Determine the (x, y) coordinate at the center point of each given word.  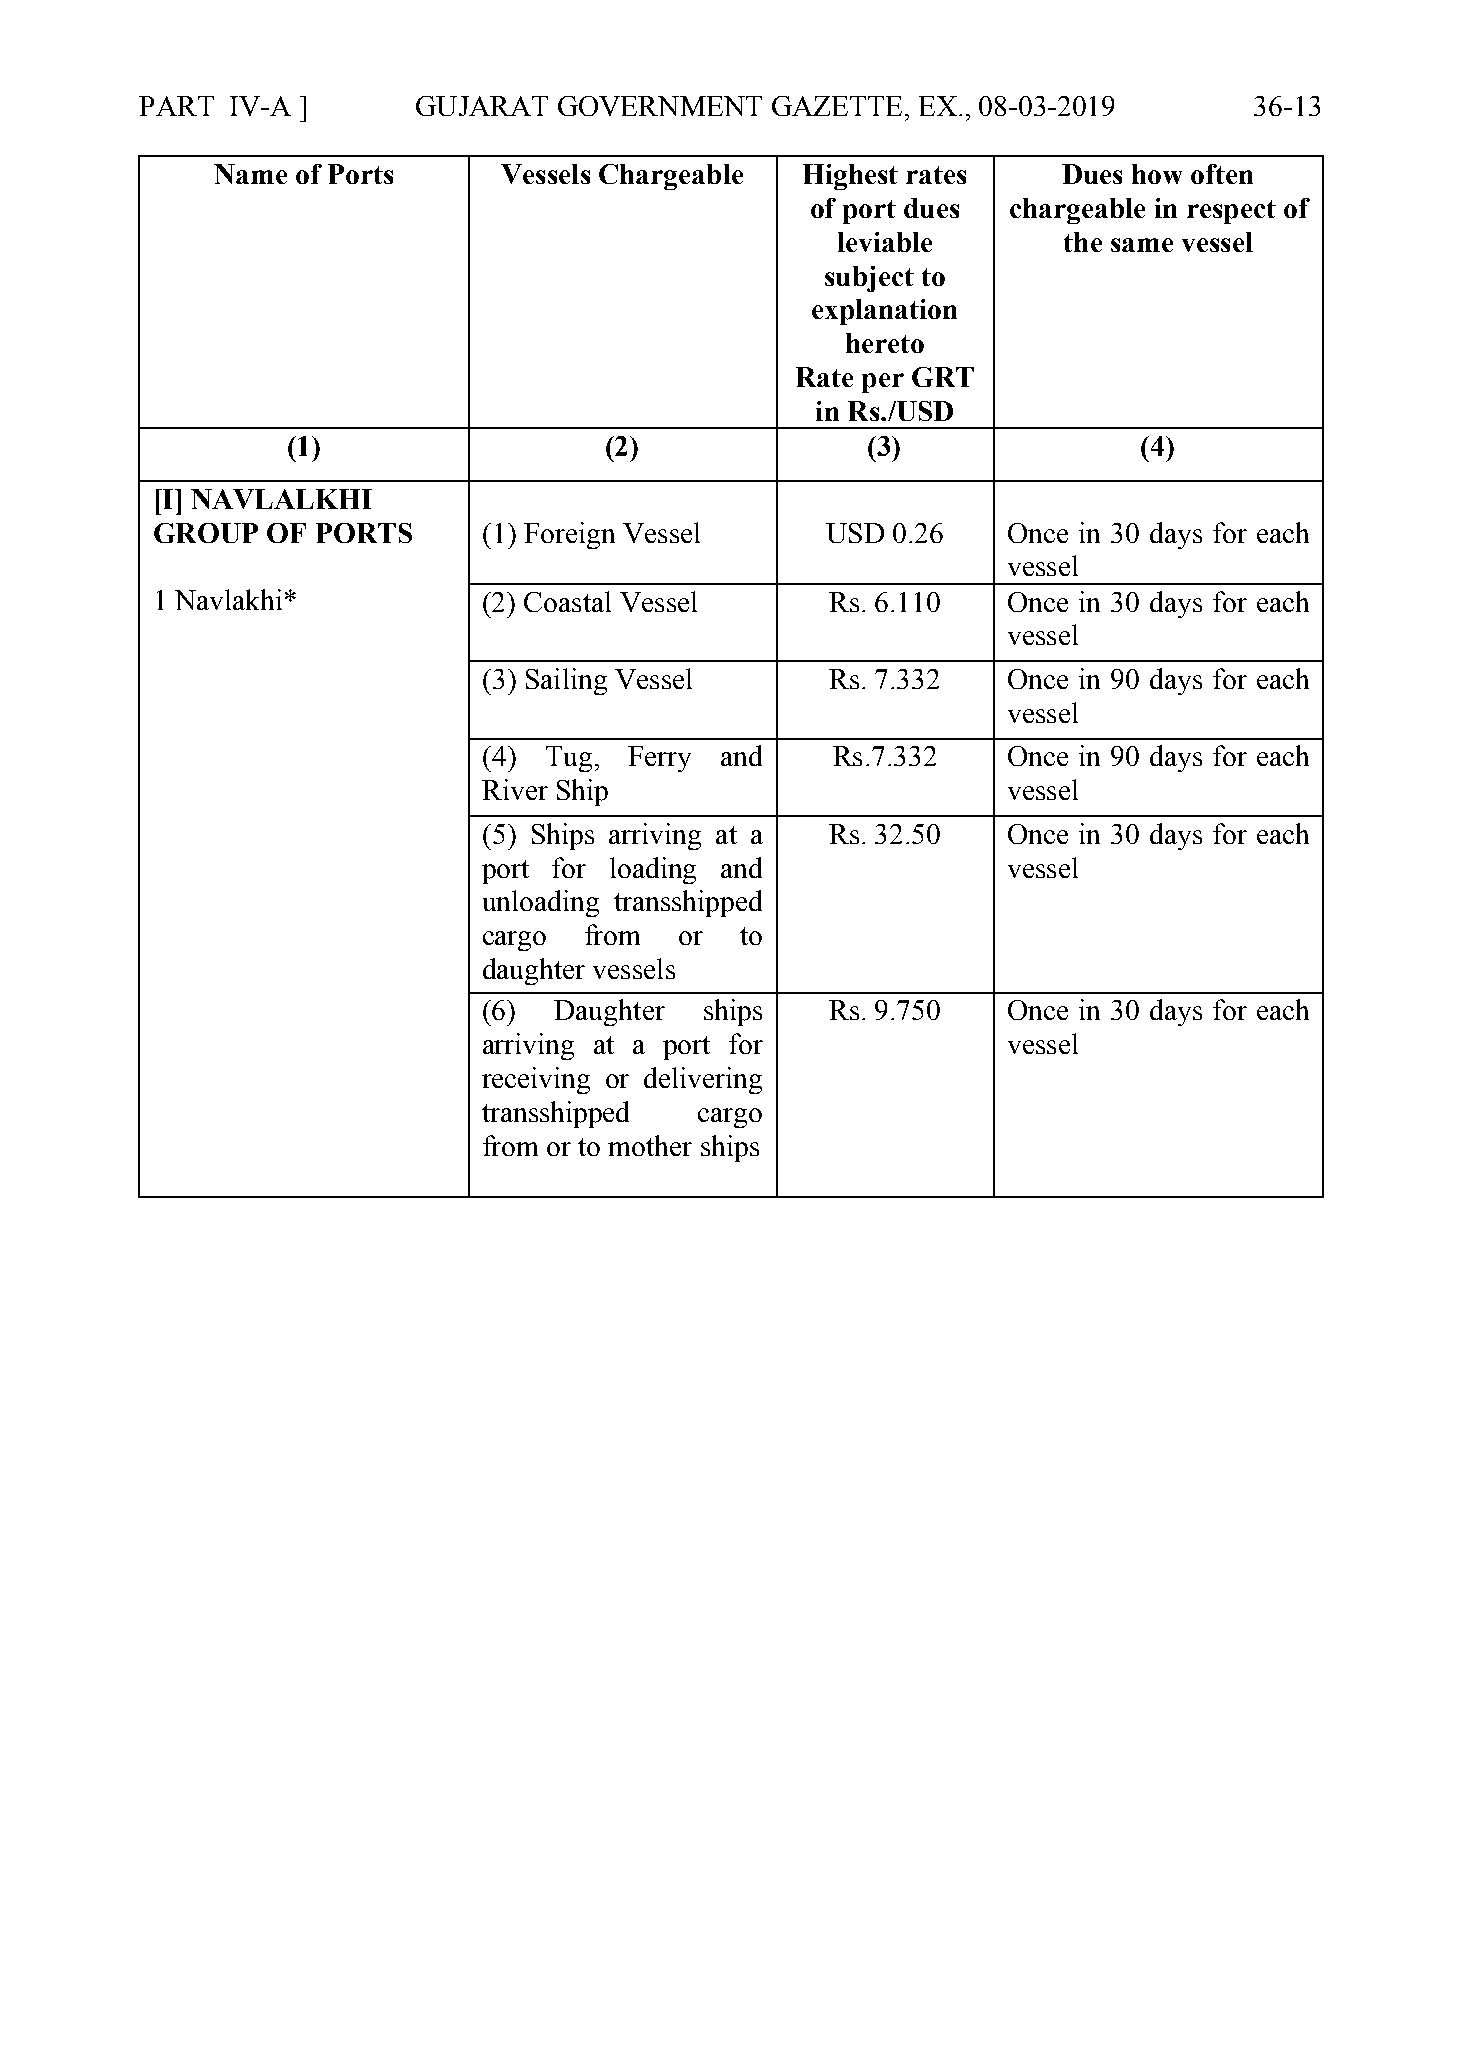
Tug (569, 759)
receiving (536, 1080)
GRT (943, 377)
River (515, 789)
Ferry (659, 759)
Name (250, 174)
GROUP (206, 533)
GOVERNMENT (660, 106)
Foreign (569, 535)
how (1157, 174)
